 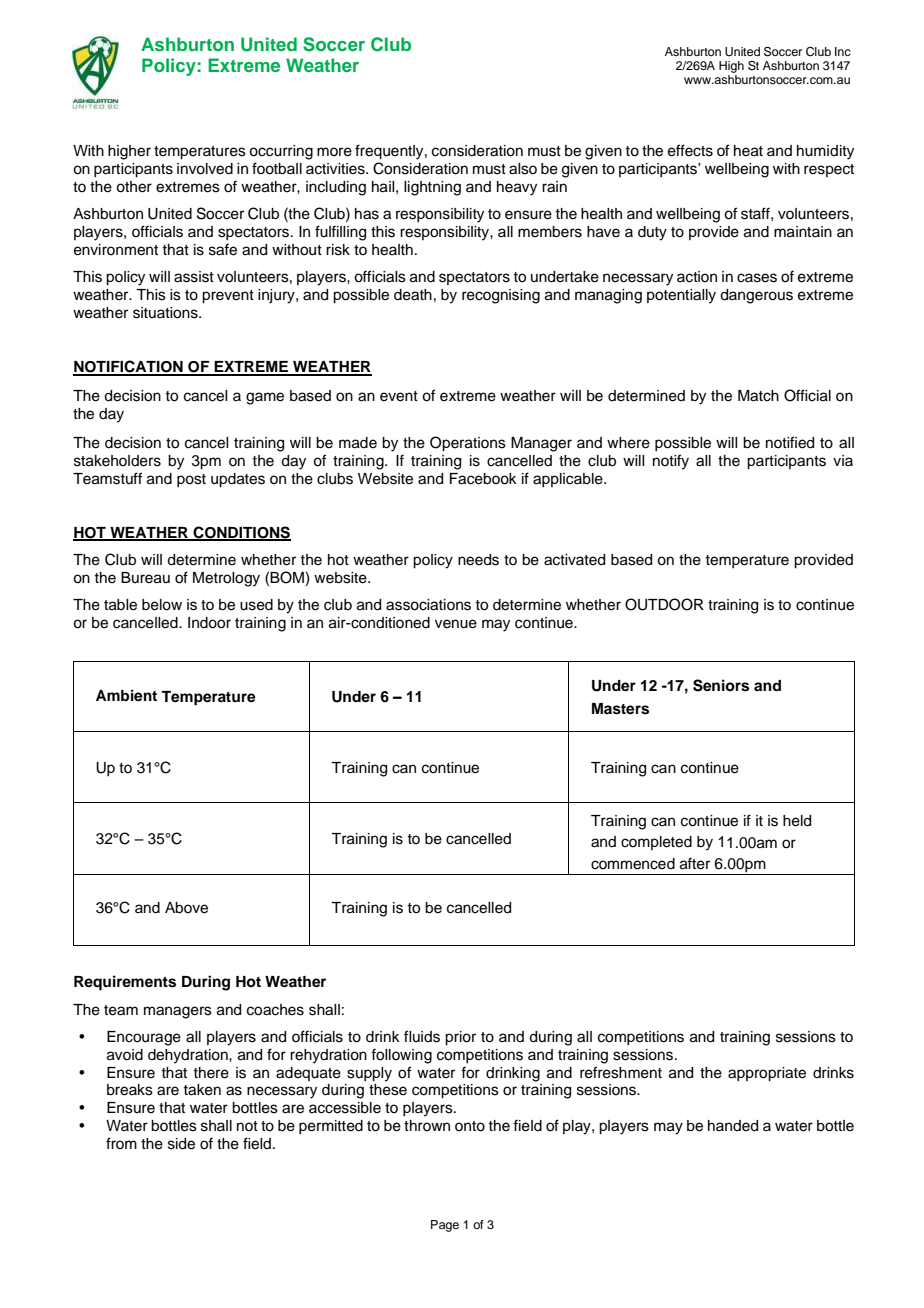 What do you see at coordinates (517, 188) in the screenshot?
I see `heavy` at bounding box center [517, 188].
